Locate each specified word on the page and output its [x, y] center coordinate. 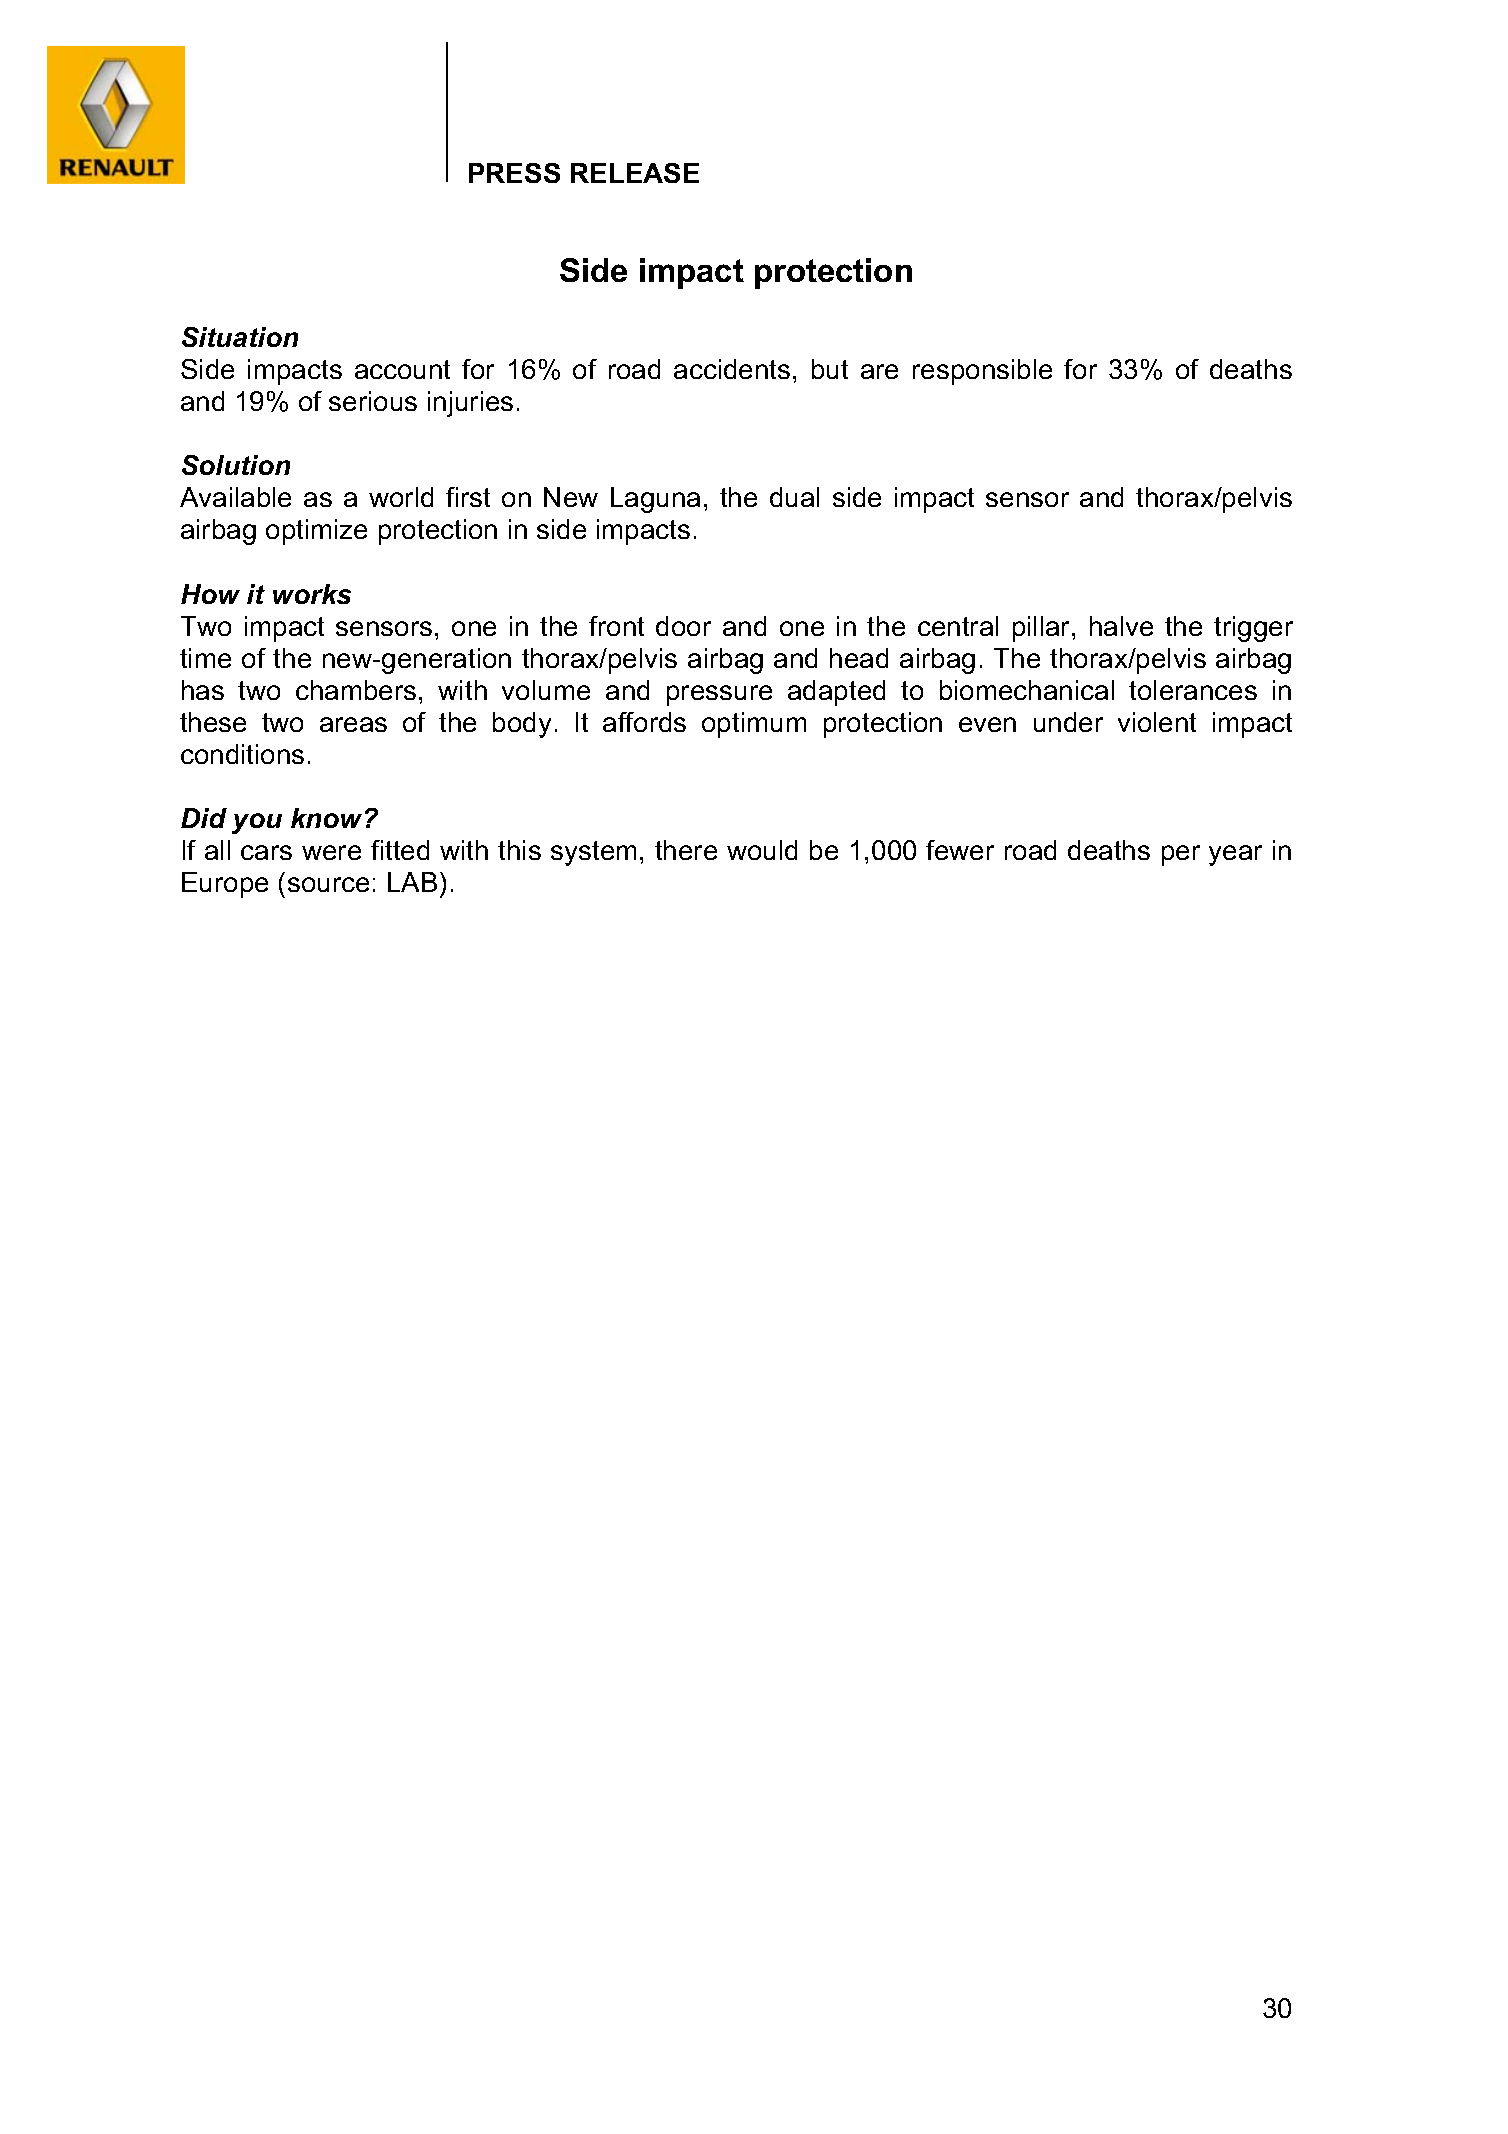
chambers [356, 690]
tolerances [1193, 690]
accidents [732, 369]
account [402, 369]
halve [1121, 626]
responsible [982, 372]
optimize [316, 532]
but [830, 369]
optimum [754, 725]
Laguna [655, 500]
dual [794, 497]
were [331, 852]
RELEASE [635, 173]
